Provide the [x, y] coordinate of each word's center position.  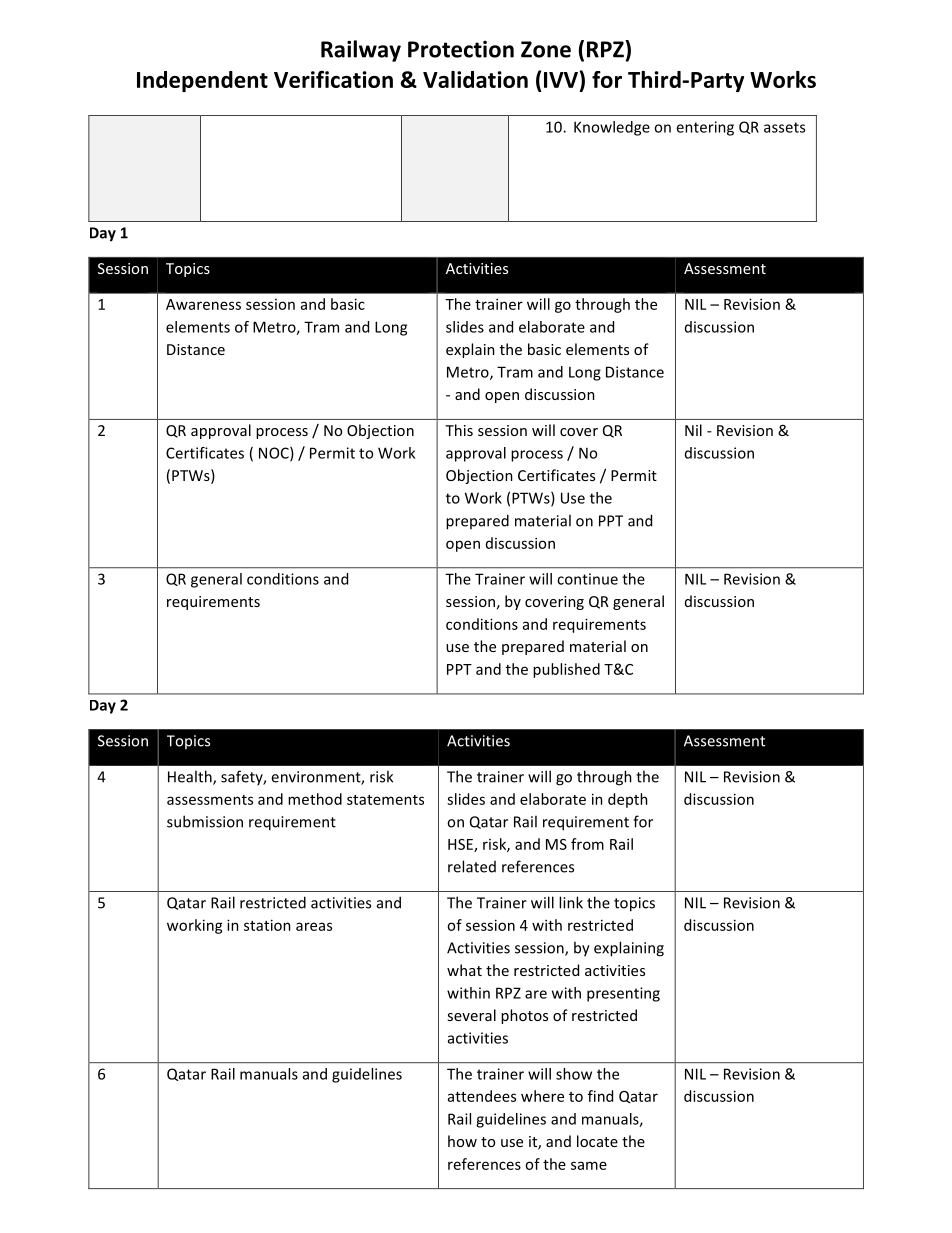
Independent [202, 81]
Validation [475, 79]
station [267, 925]
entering [705, 128]
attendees [482, 1096]
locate [597, 1141]
